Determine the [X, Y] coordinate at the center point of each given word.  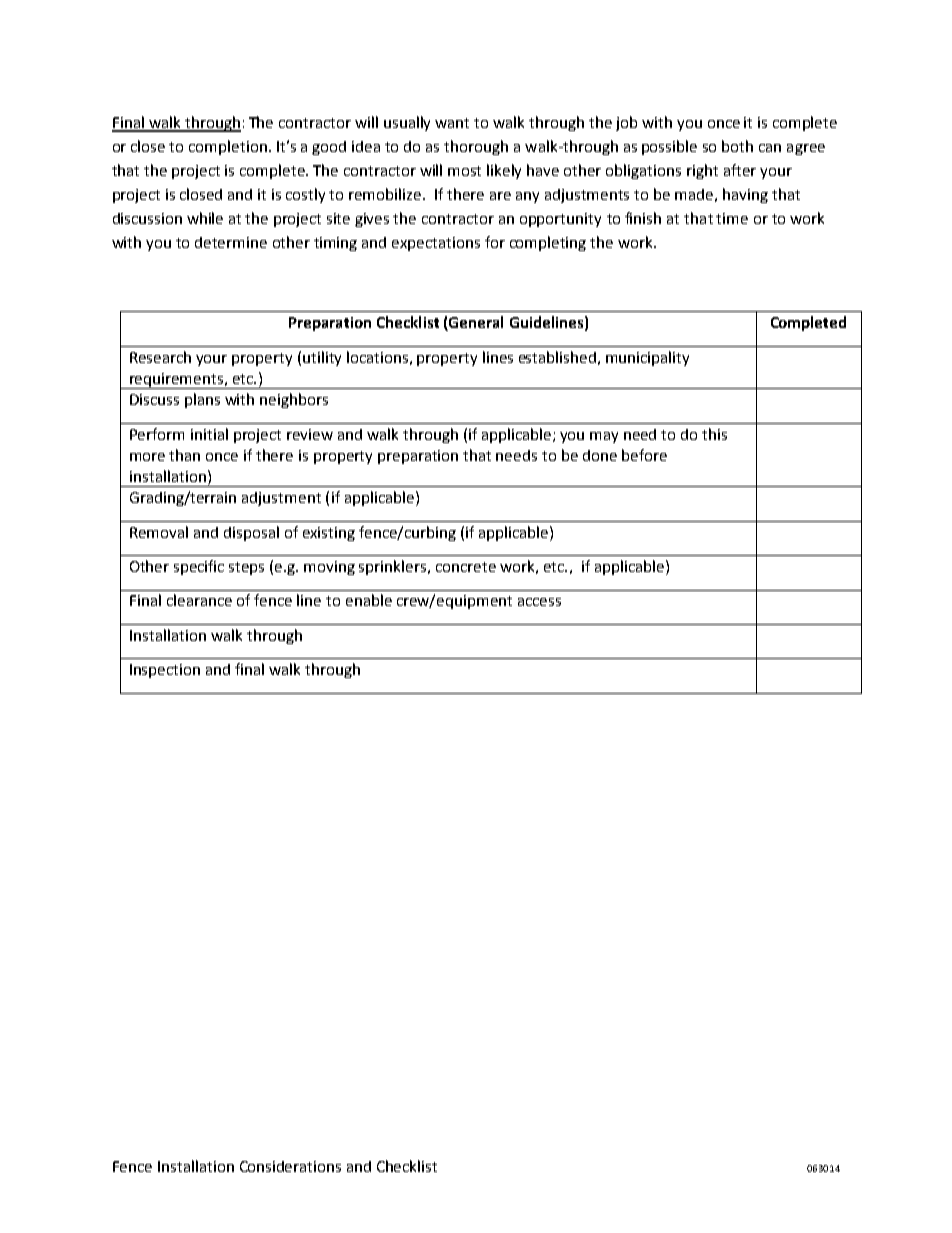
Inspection [165, 671]
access [539, 602]
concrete [466, 567]
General [475, 323]
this [714, 434]
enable [369, 600]
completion [228, 147]
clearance [199, 600]
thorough [476, 147]
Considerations [290, 1166]
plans [202, 400]
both [737, 146]
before [644, 455]
